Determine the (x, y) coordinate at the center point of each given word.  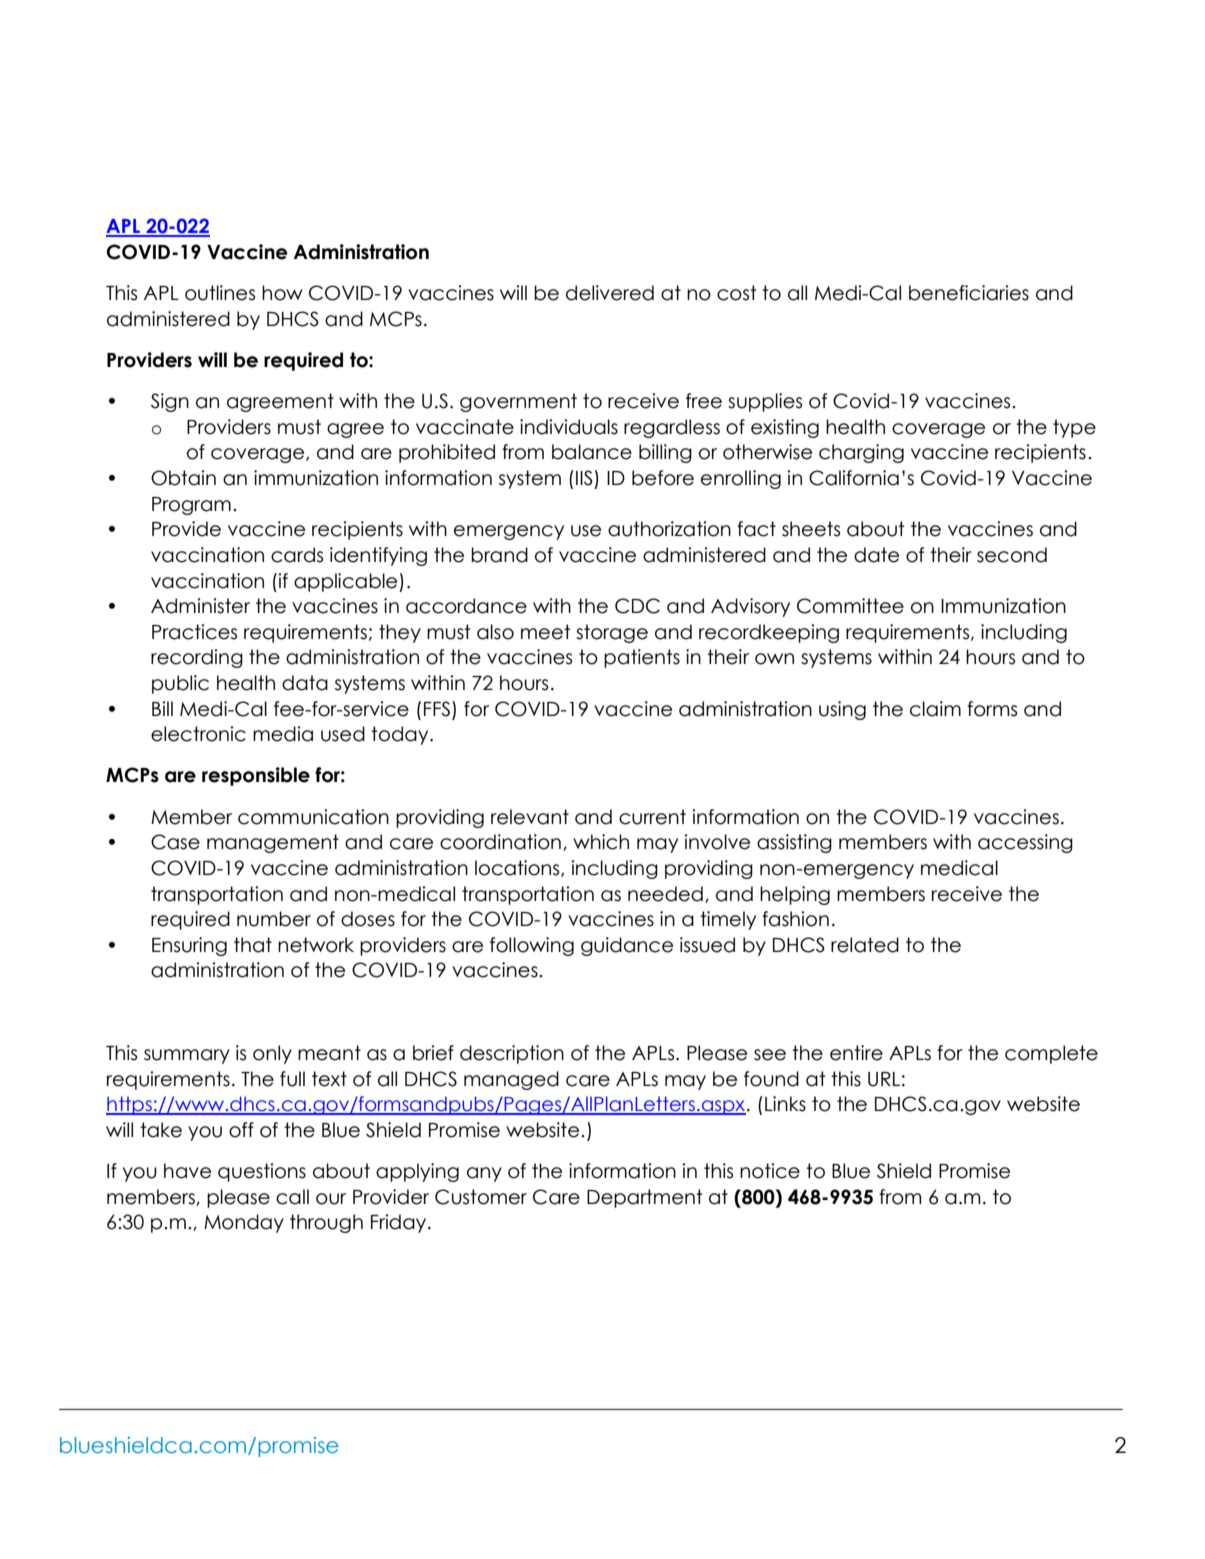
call (292, 1197)
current (652, 817)
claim (935, 709)
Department (645, 1198)
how (282, 293)
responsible (256, 776)
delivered (610, 293)
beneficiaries (969, 293)
